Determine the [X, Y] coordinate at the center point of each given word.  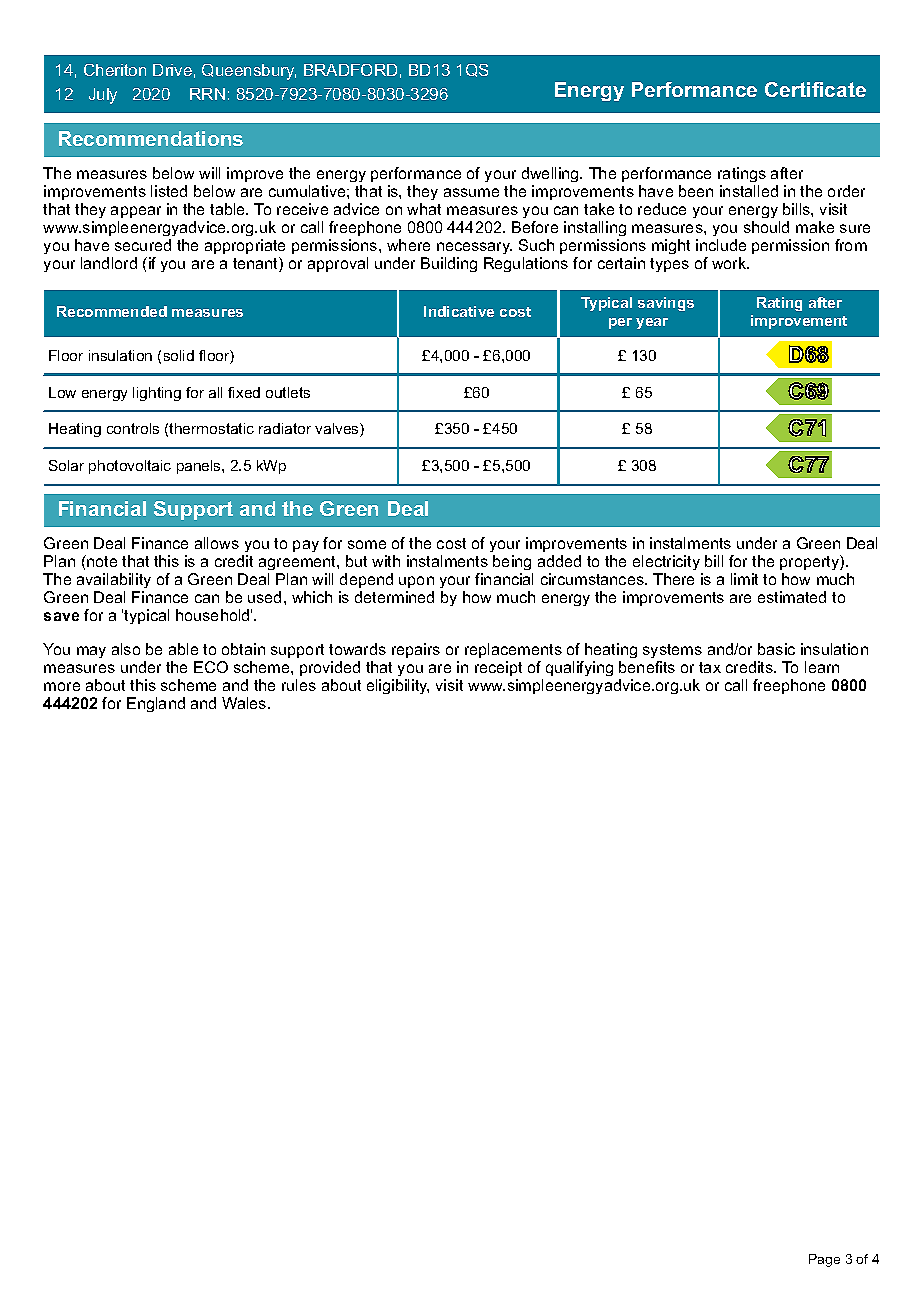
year [652, 323]
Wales [245, 703]
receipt [498, 668]
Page [824, 1260]
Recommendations [151, 138]
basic [776, 649]
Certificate [815, 89]
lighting [157, 394]
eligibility [398, 686]
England [156, 704]
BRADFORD [350, 70]
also [126, 649]
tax [710, 667]
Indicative [459, 311]
